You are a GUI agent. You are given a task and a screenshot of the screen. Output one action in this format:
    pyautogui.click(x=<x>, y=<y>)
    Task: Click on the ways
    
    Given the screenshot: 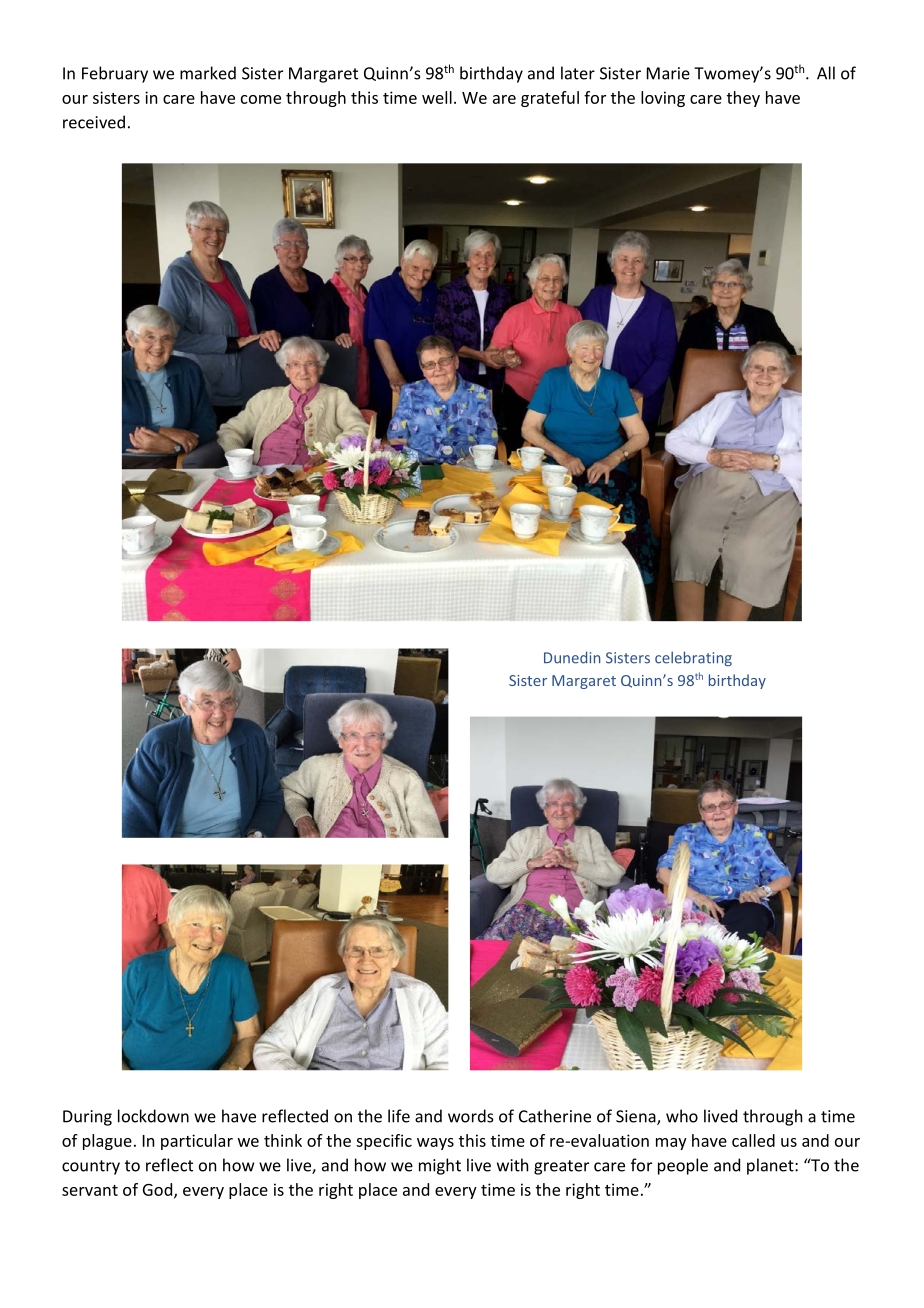 What is the action you would take?
    pyautogui.click(x=435, y=1144)
